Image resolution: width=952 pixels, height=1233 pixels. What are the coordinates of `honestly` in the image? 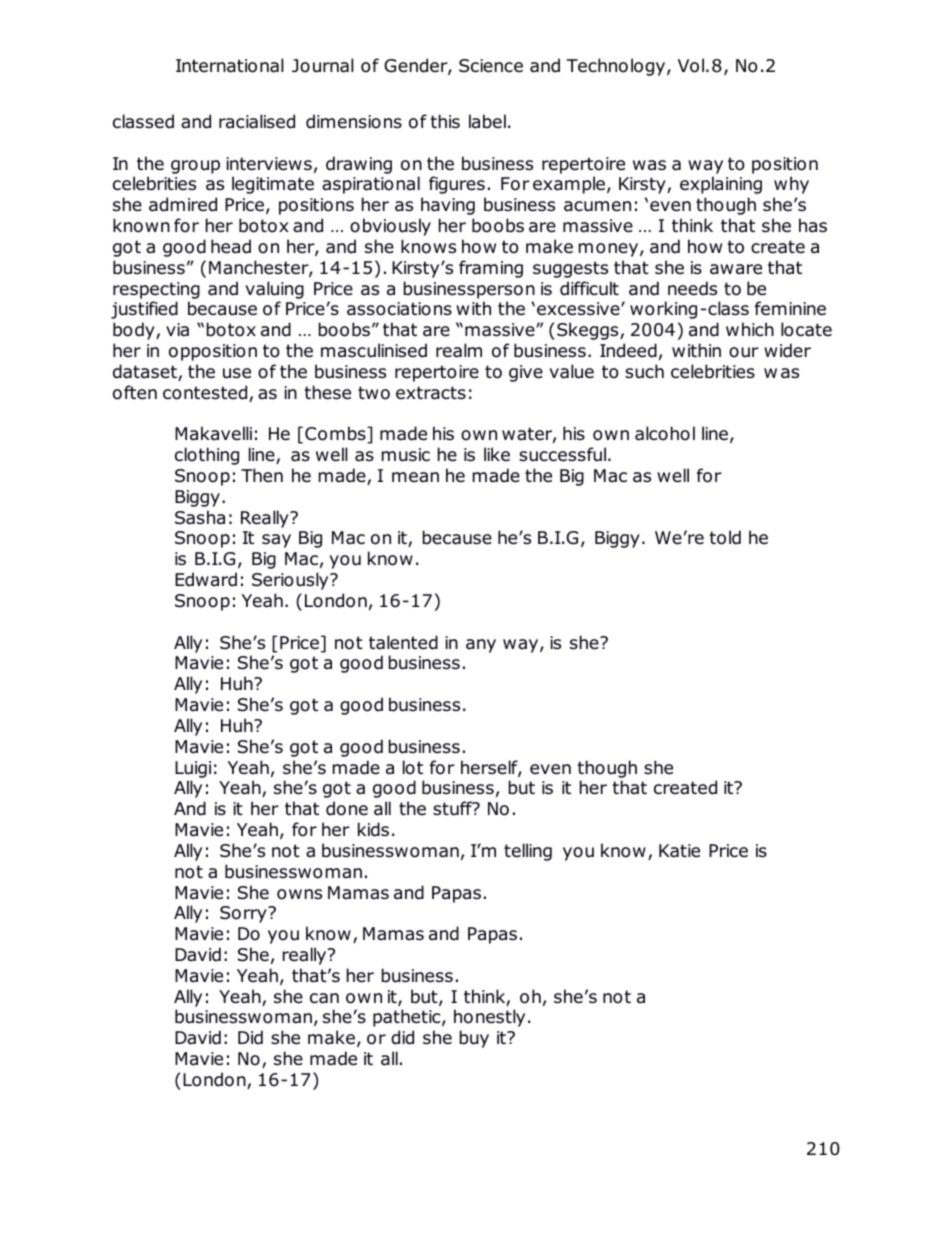 It's located at (489, 1018).
